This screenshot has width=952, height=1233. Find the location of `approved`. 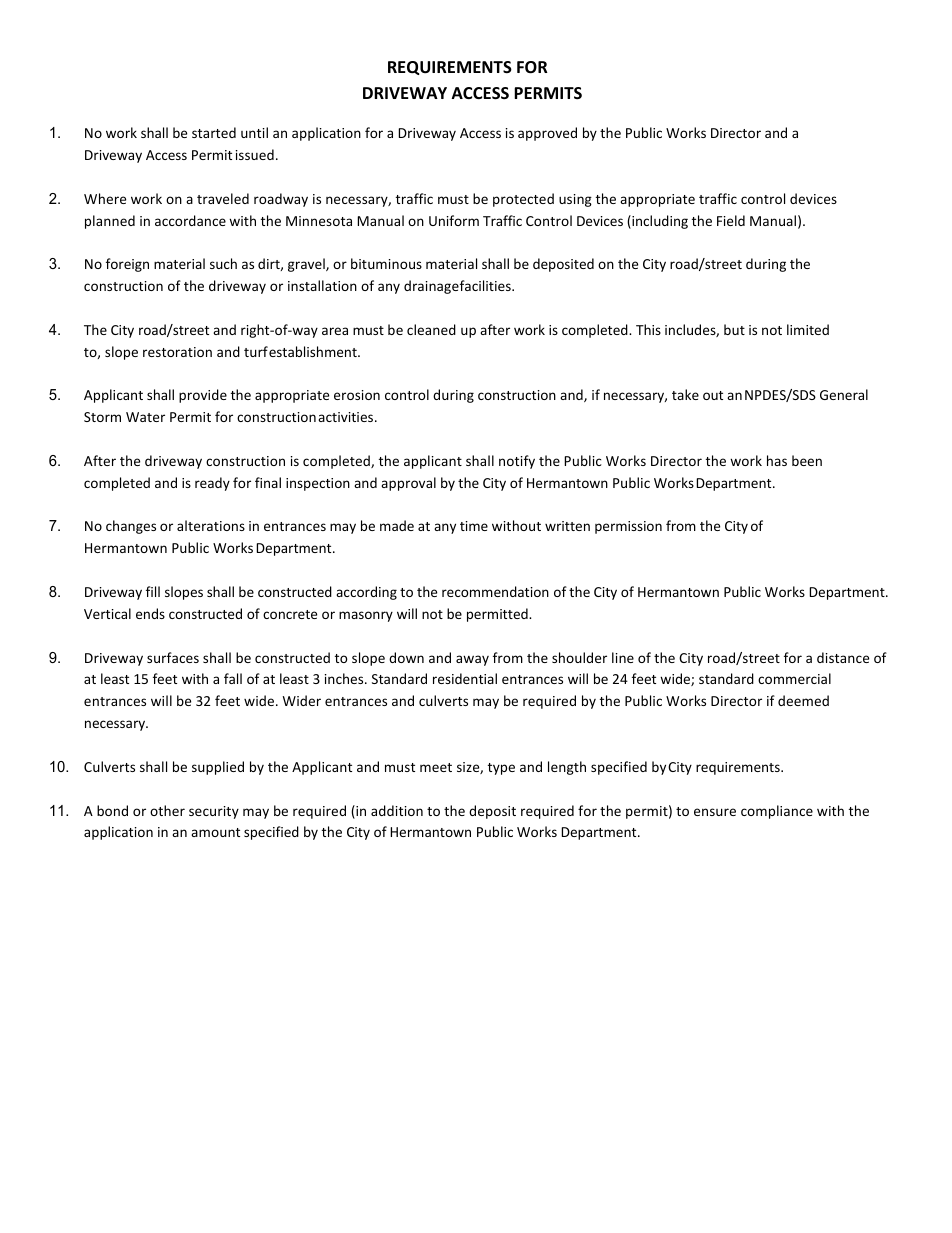

approved is located at coordinates (547, 134).
